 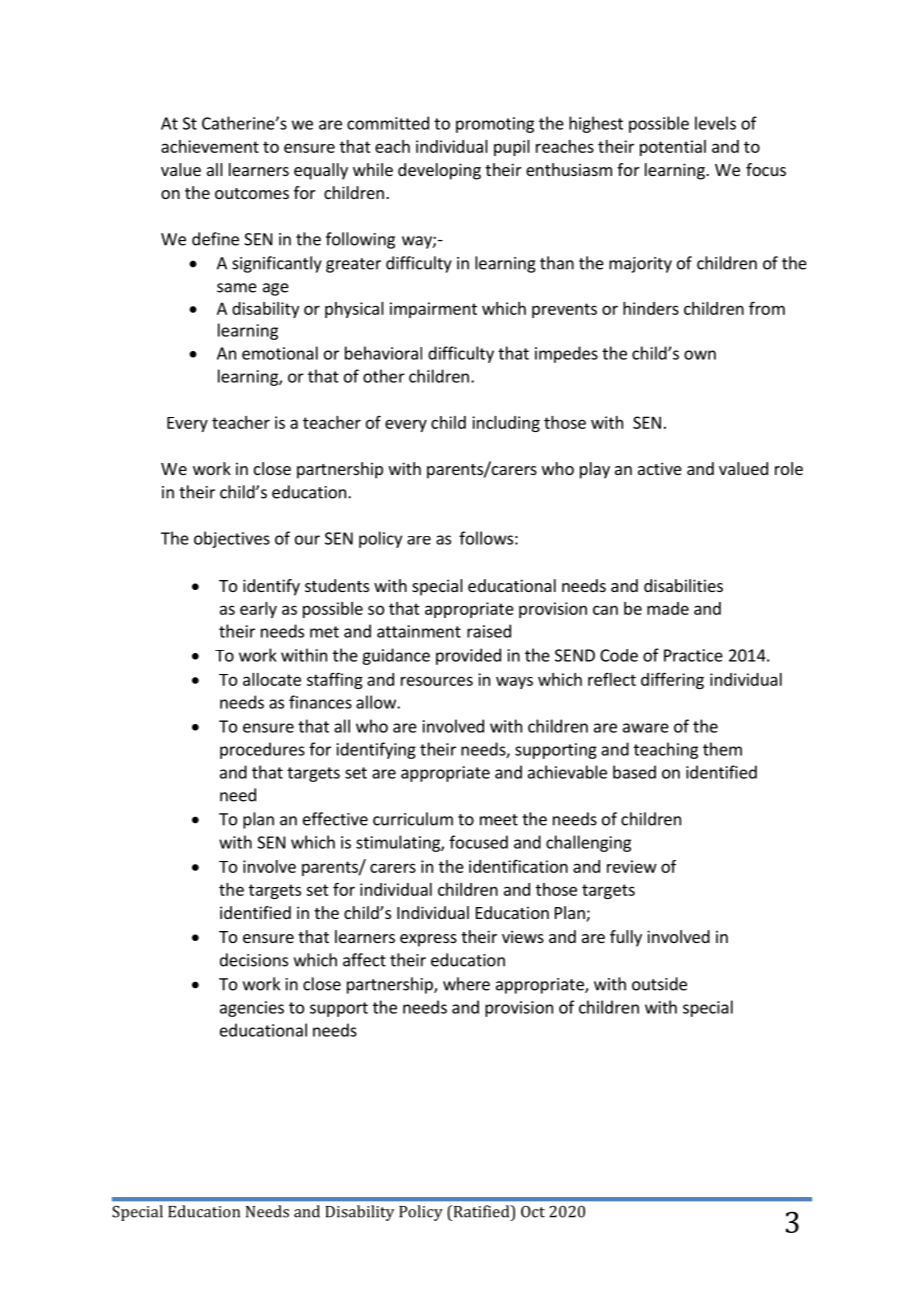 What do you see at coordinates (715, 123) in the image?
I see `levels` at bounding box center [715, 123].
